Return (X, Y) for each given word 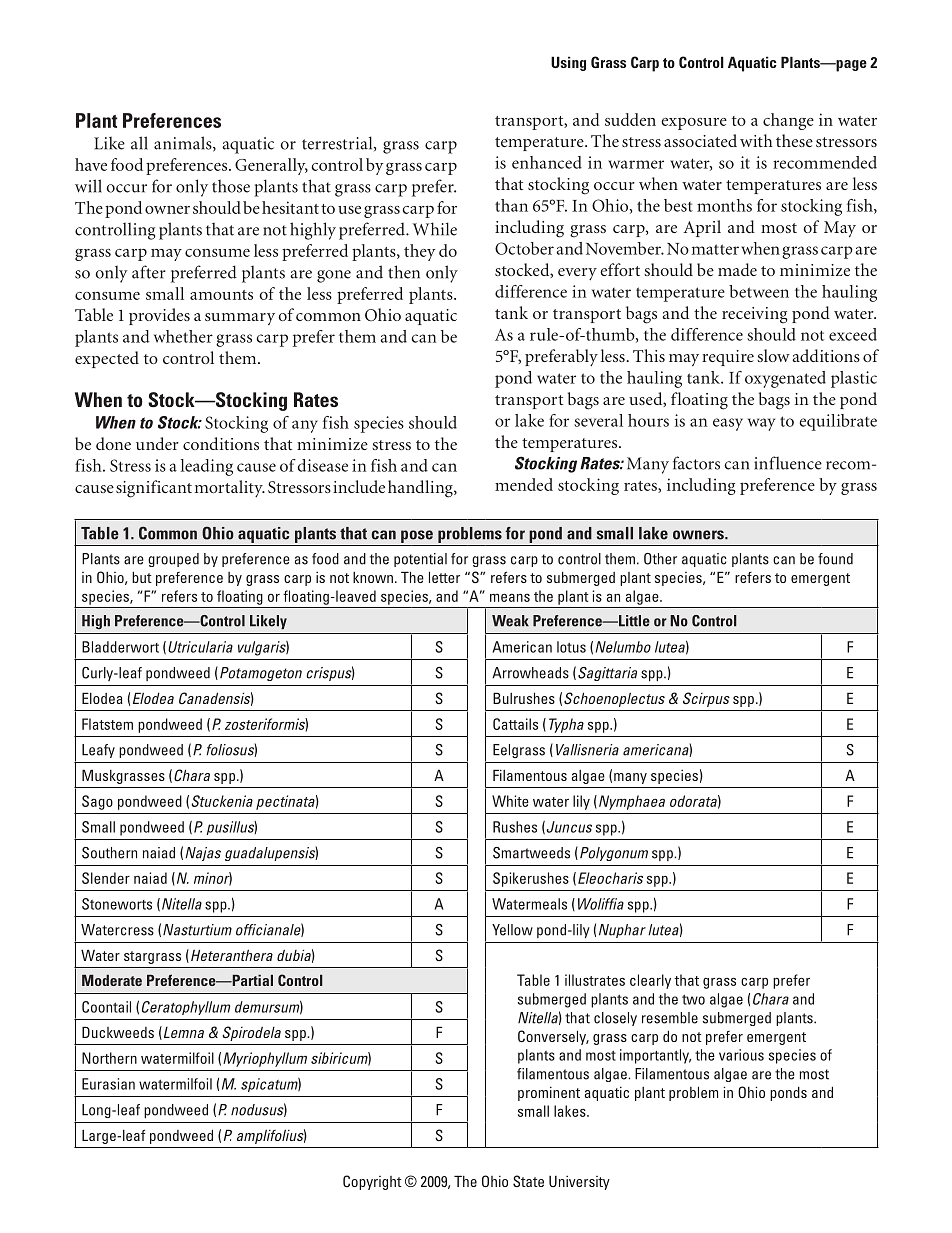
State (528, 1181)
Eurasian (108, 1084)
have (91, 164)
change (788, 121)
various (741, 1055)
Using (568, 63)
